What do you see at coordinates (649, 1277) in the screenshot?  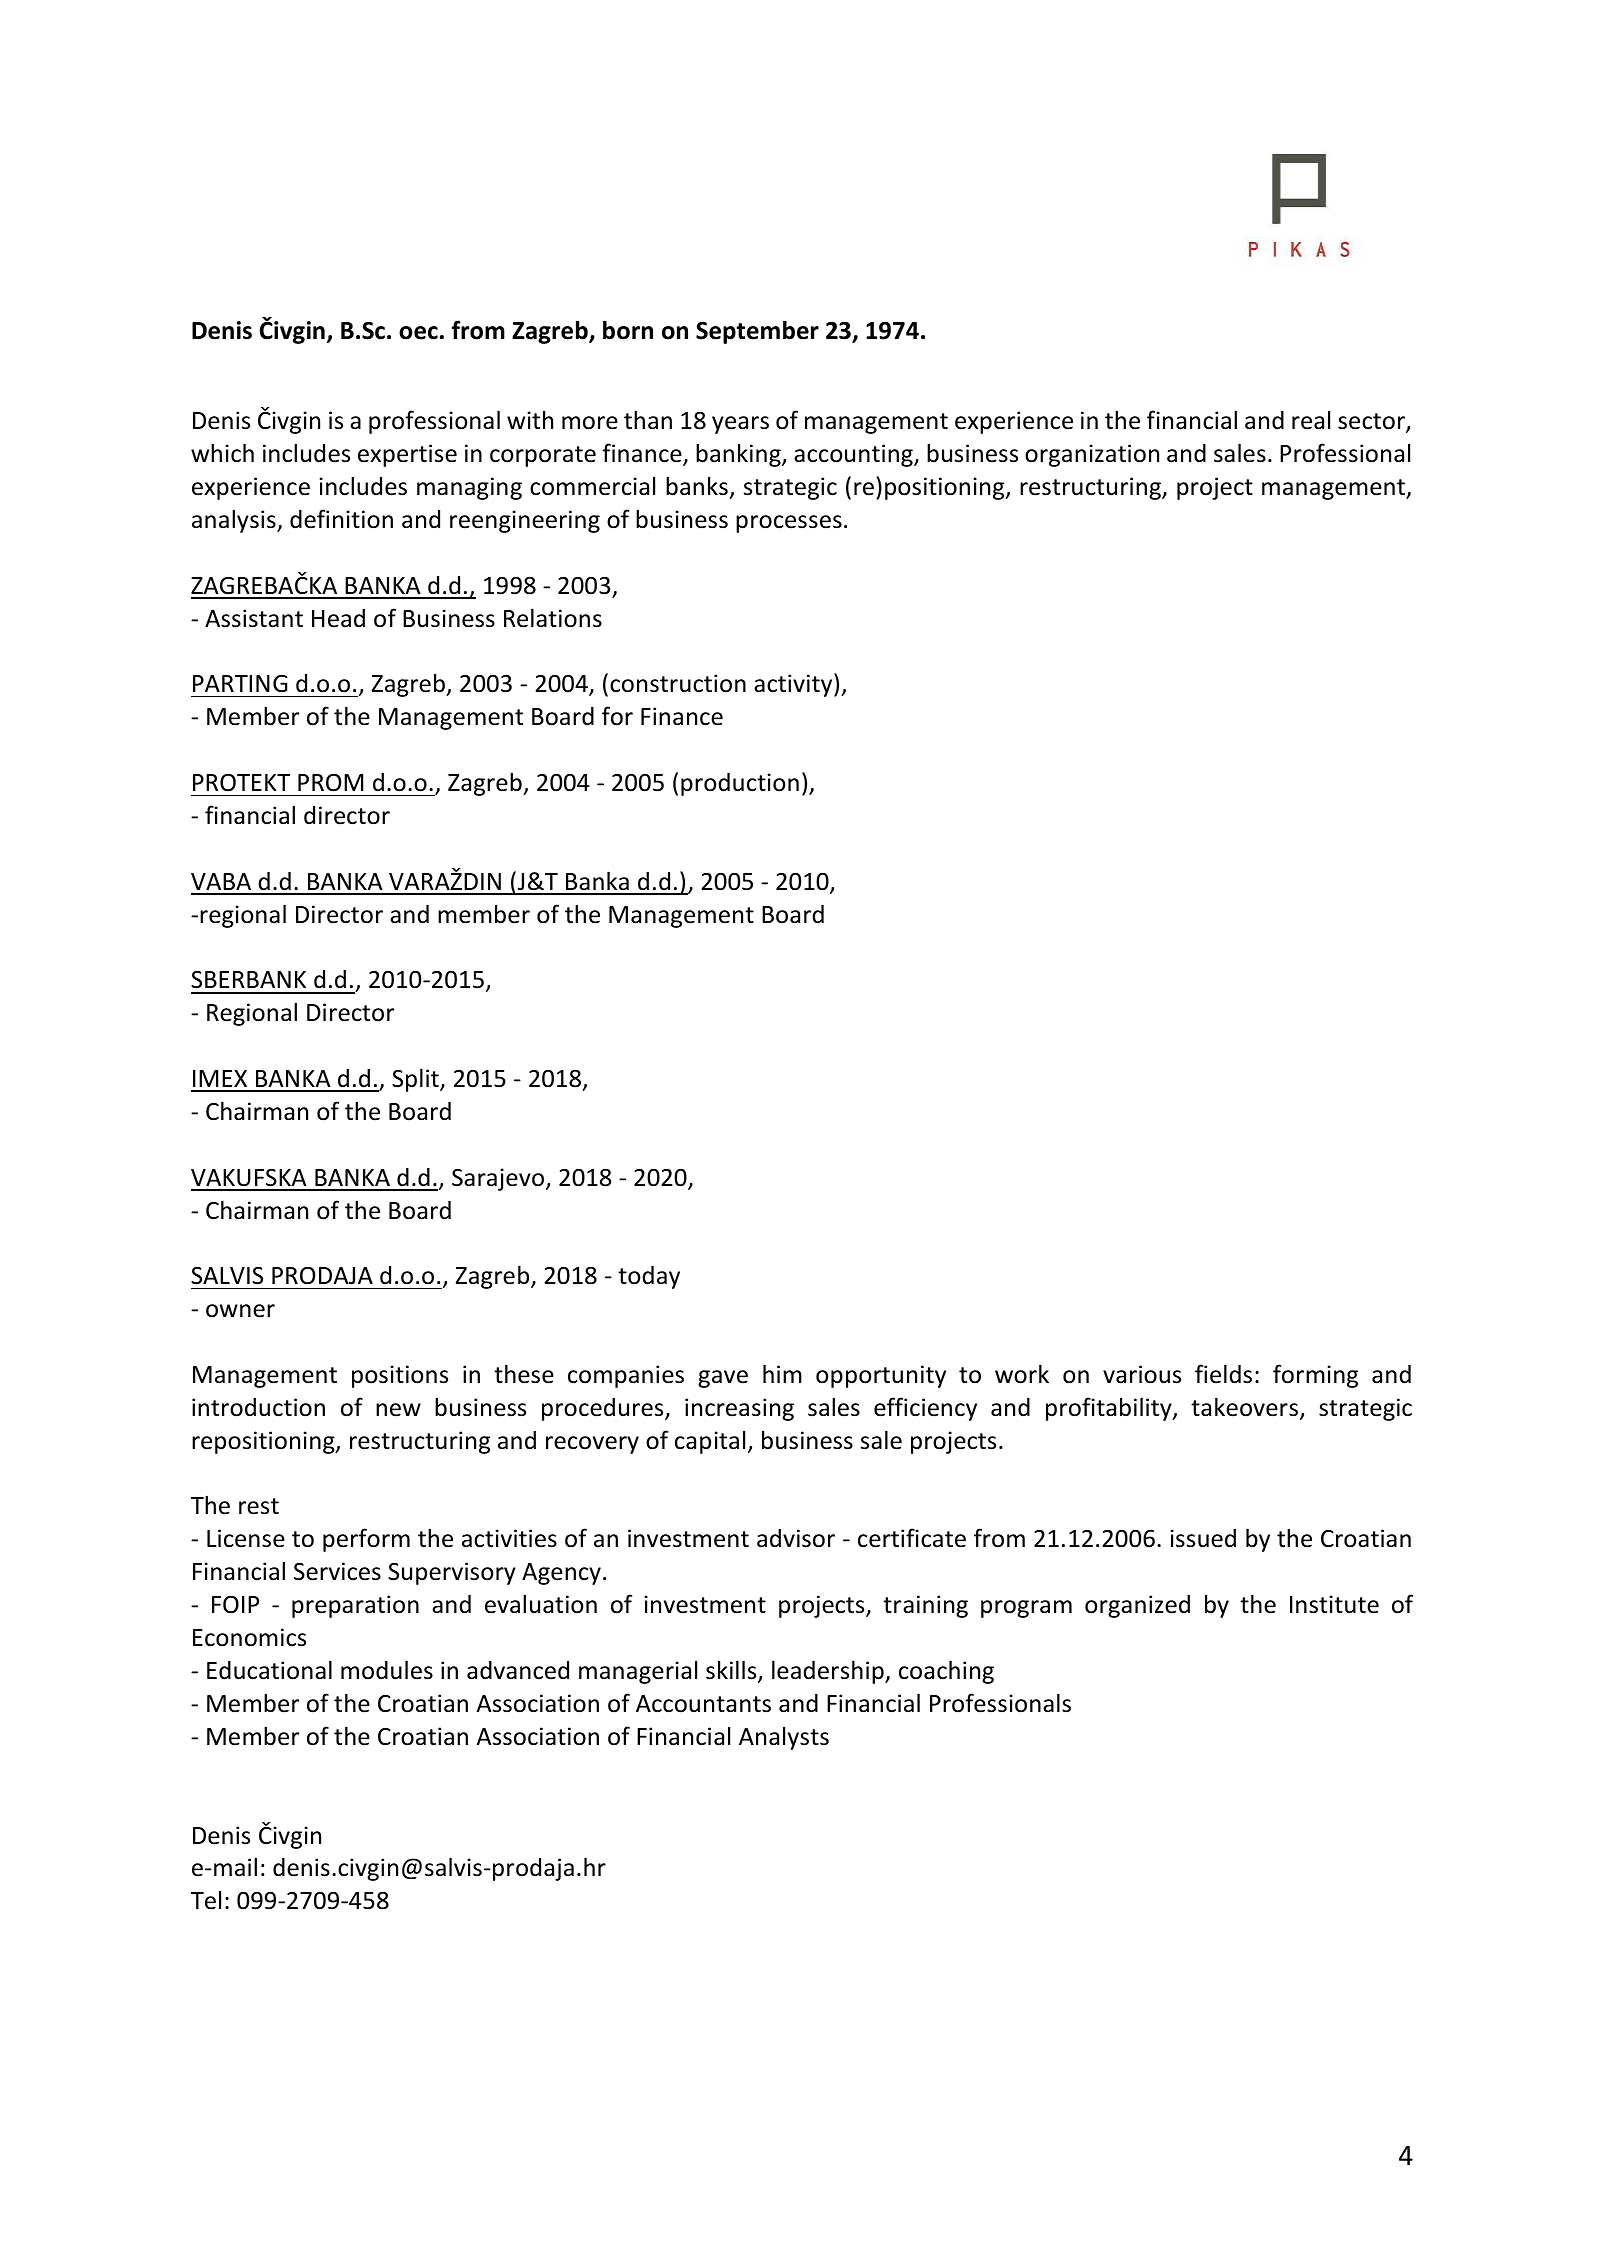 I see `today` at bounding box center [649, 1277].
